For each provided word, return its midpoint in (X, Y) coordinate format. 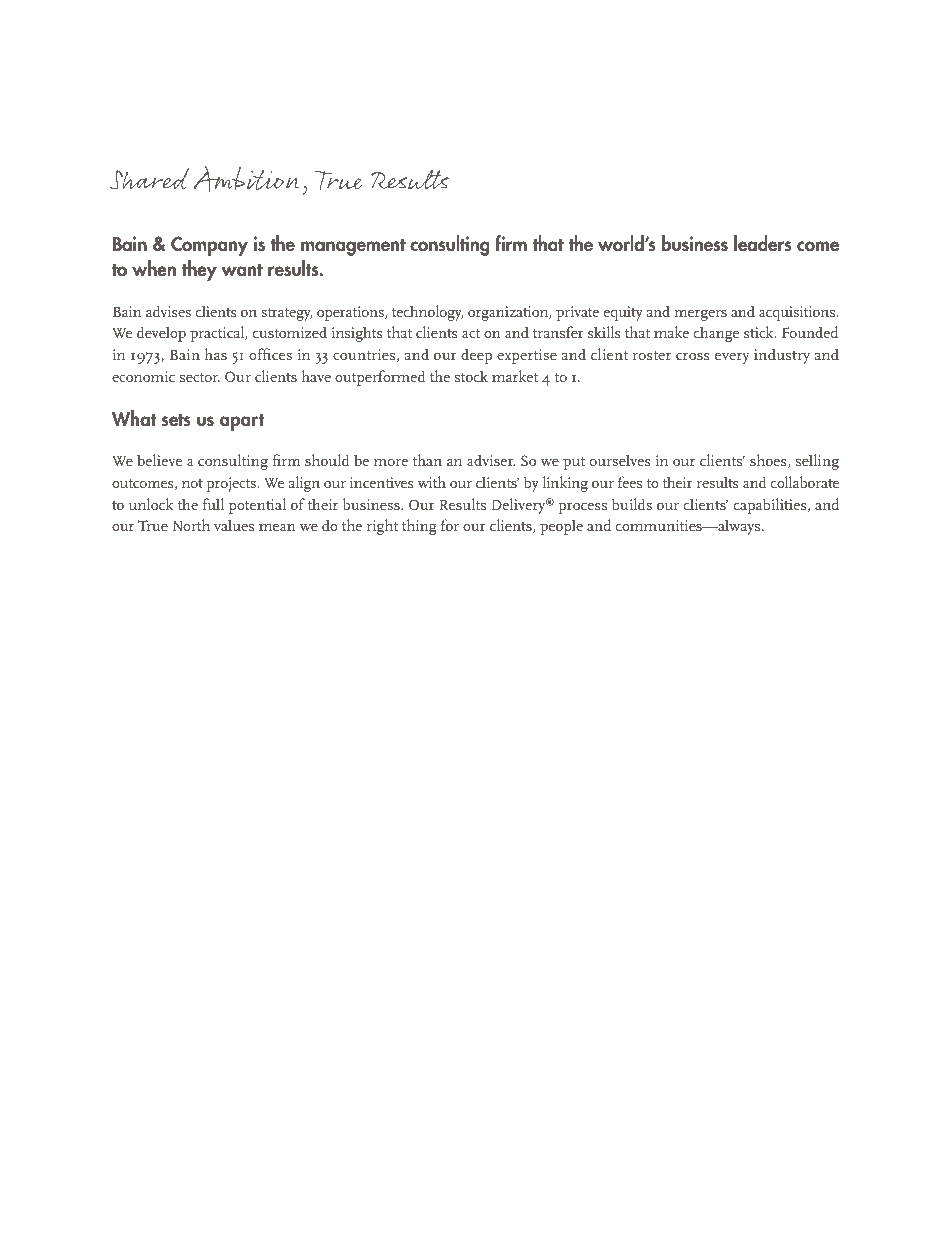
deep (476, 356)
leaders (763, 243)
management (353, 247)
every (732, 358)
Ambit (233, 179)
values (234, 525)
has (215, 354)
